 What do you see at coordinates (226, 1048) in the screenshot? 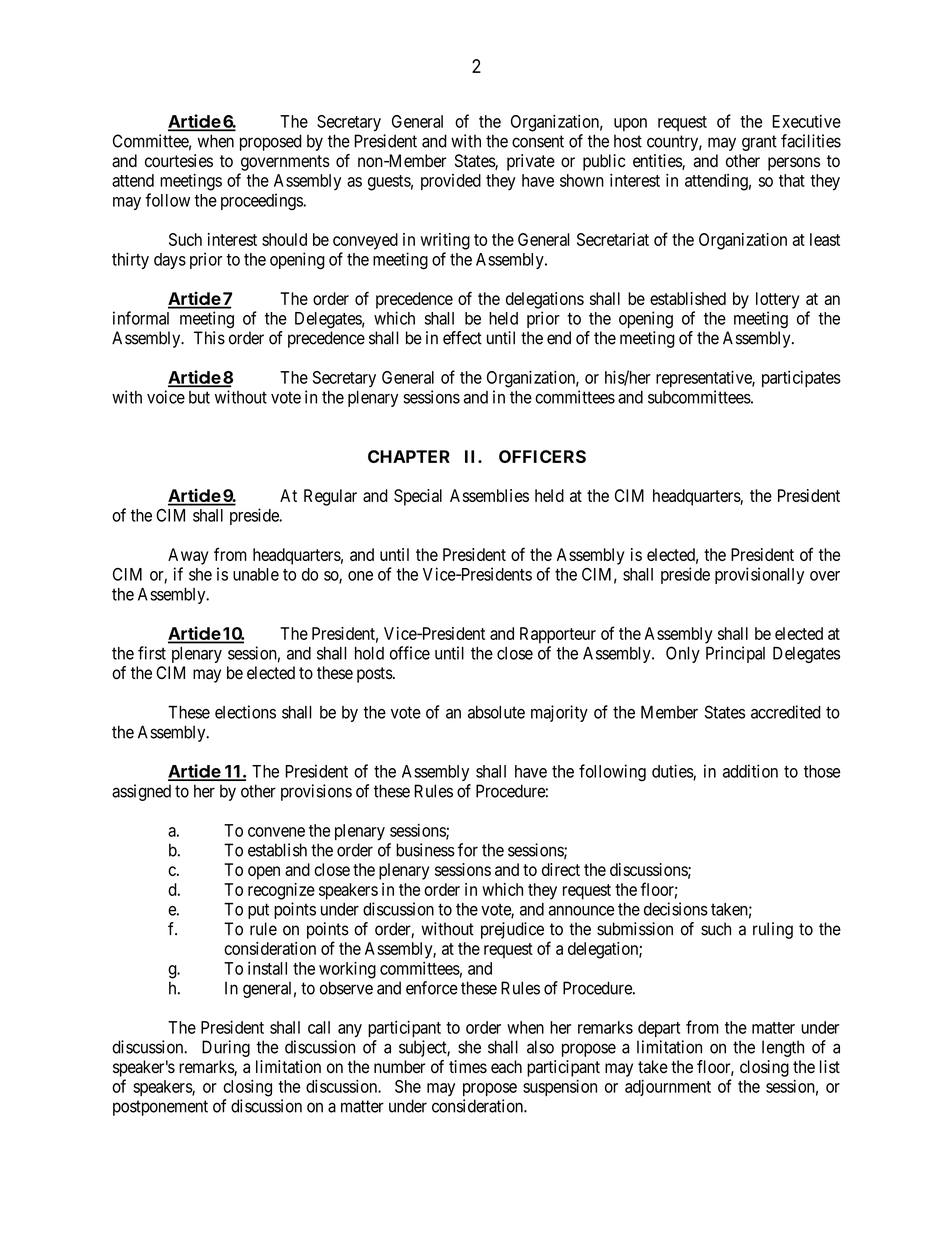
I see `During` at bounding box center [226, 1048].
